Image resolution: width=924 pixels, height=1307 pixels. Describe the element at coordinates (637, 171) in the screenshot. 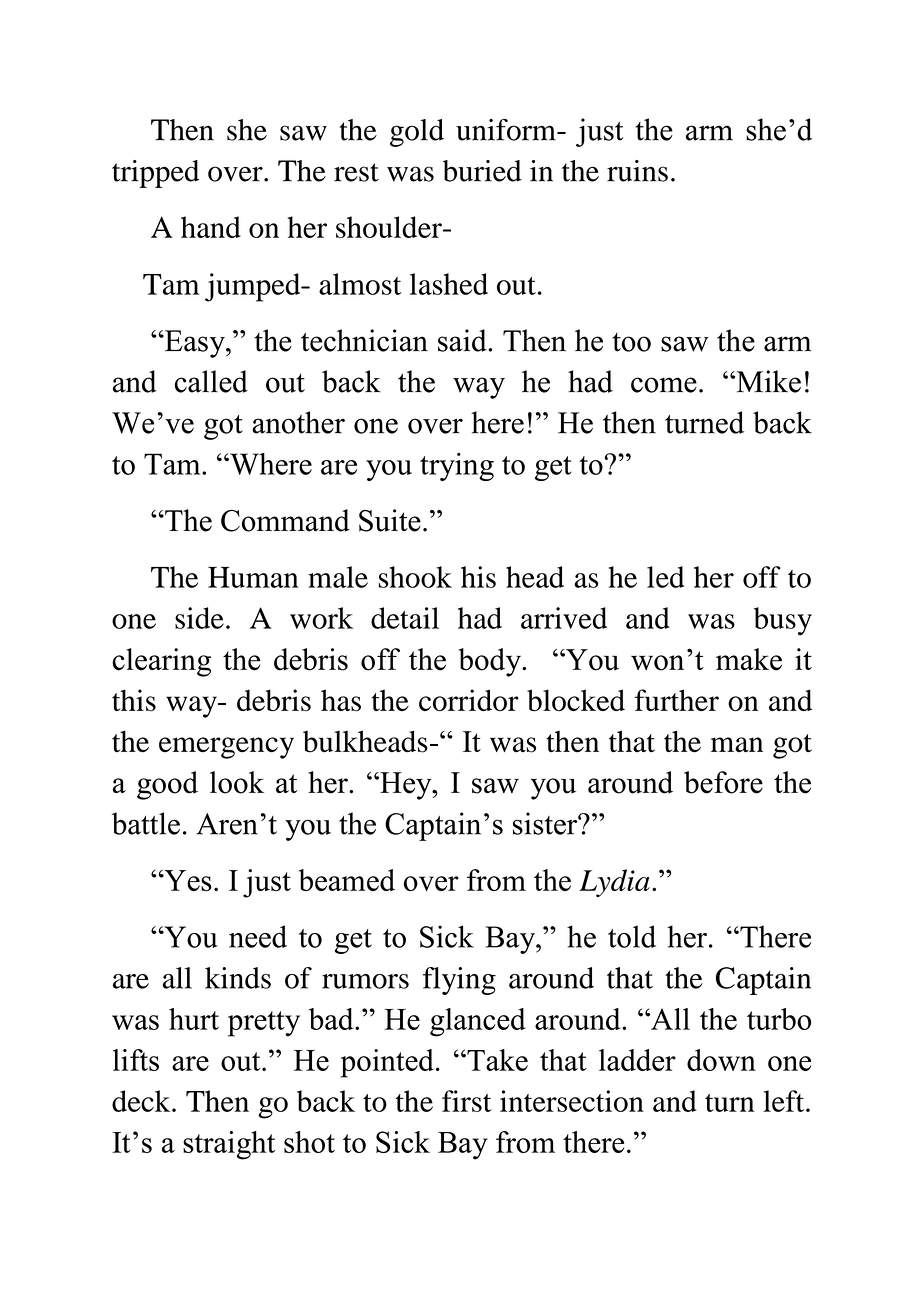

I see `ruins` at that location.
